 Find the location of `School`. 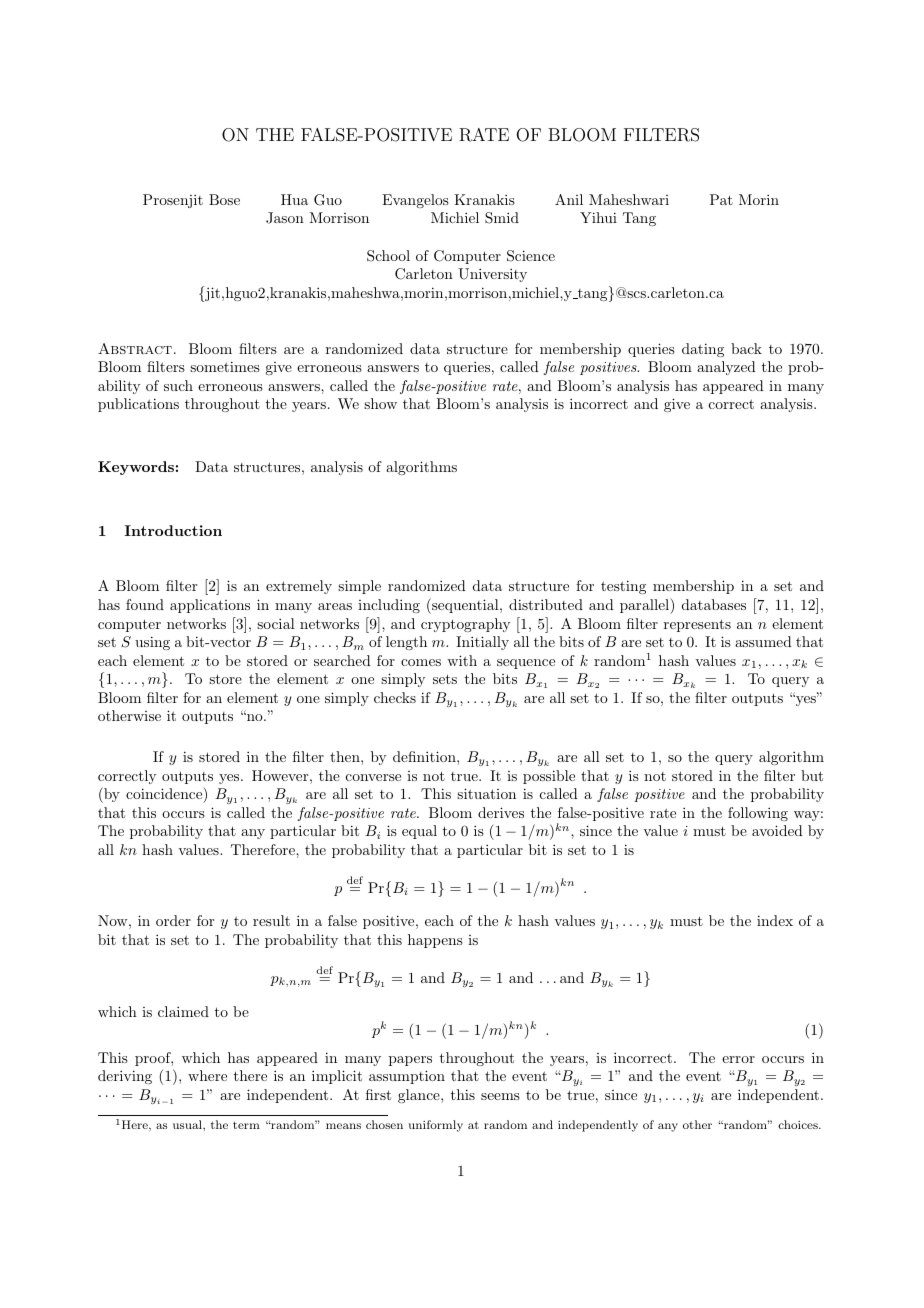

School is located at coordinates (388, 256).
